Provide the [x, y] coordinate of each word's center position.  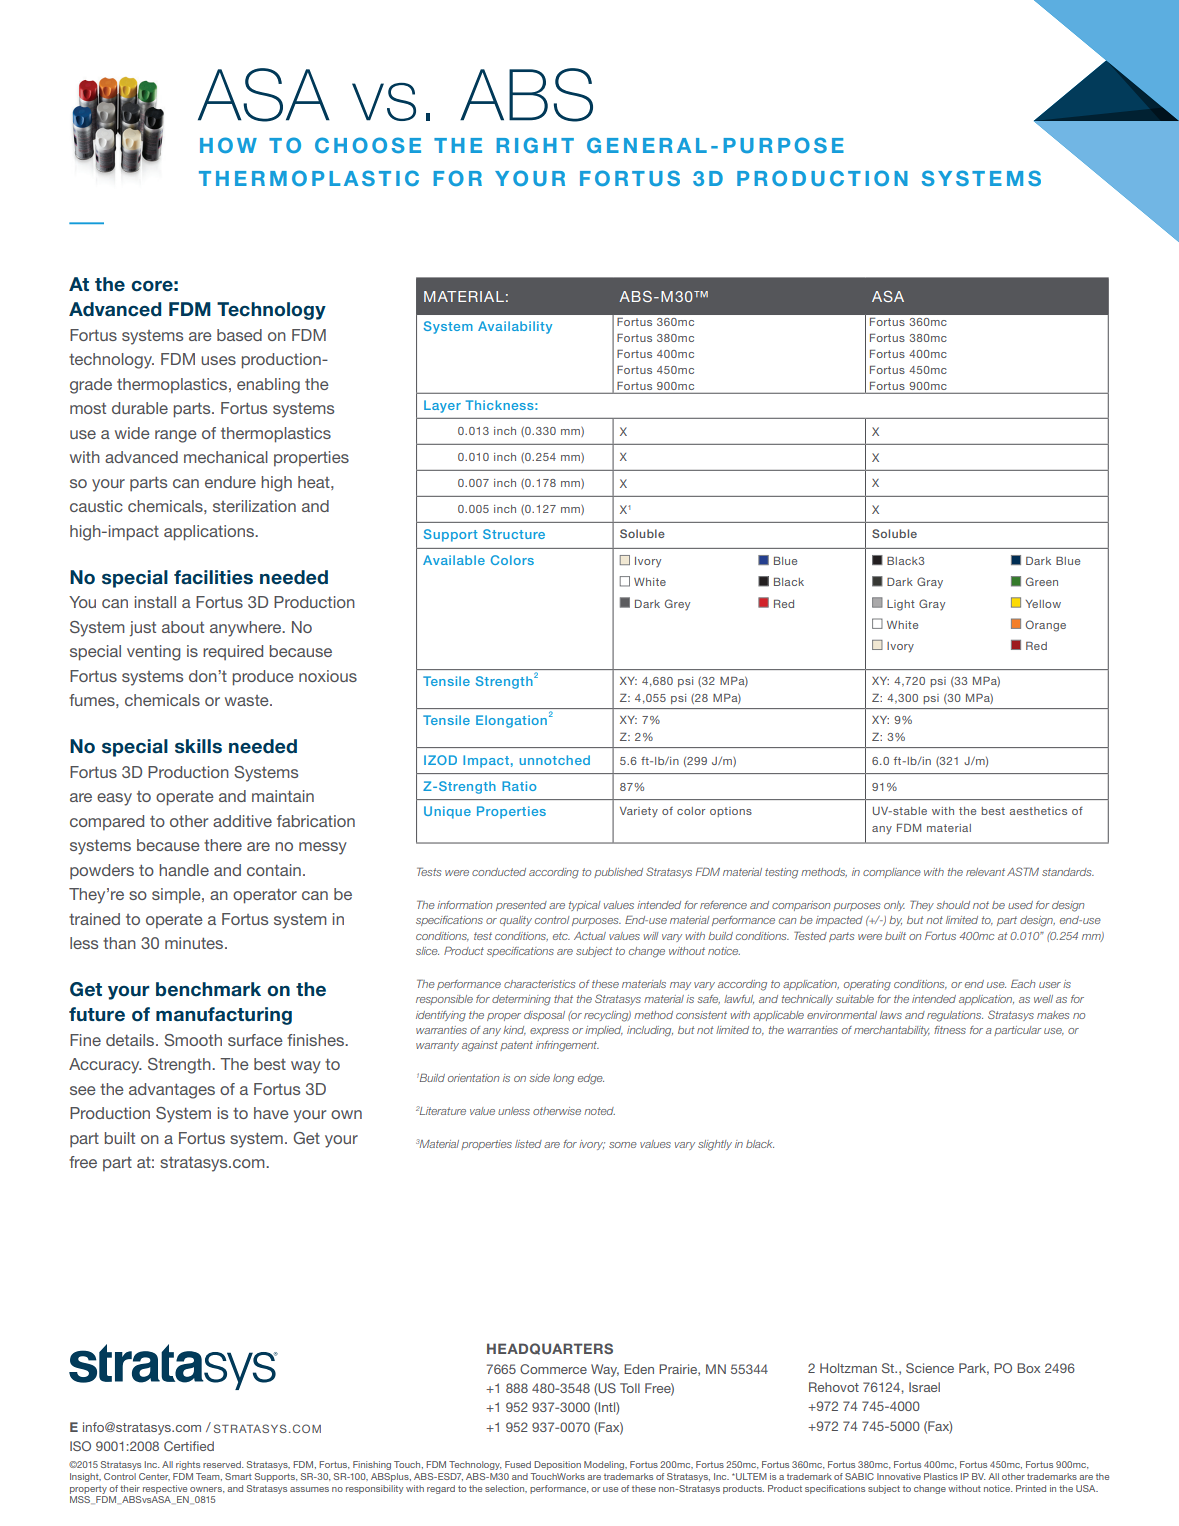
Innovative [899, 1476]
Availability [515, 327]
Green [1042, 581]
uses [218, 360]
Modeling [605, 1465]
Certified [189, 1446]
